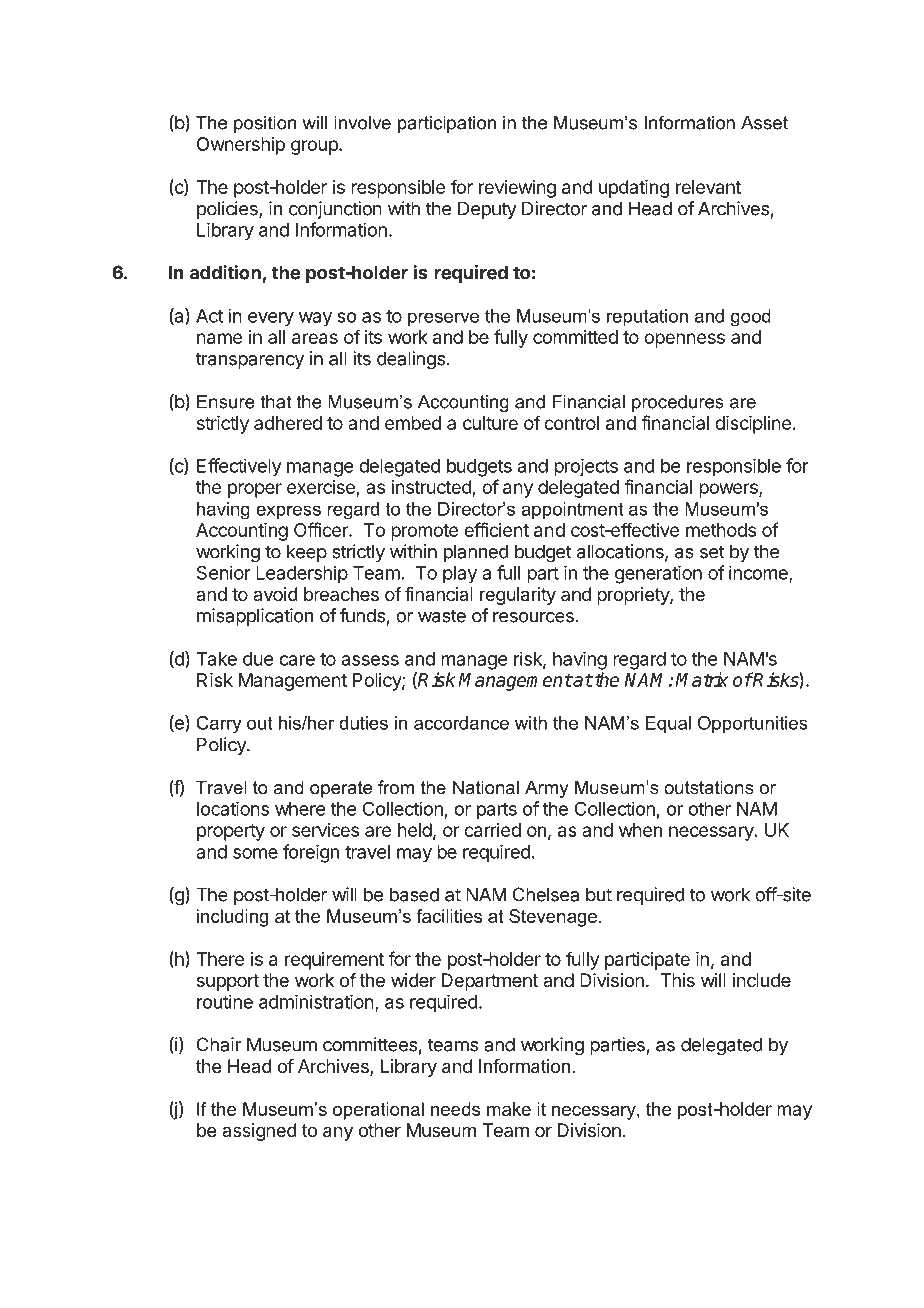 This page has width=924, height=1308. I want to click on some, so click(255, 853).
